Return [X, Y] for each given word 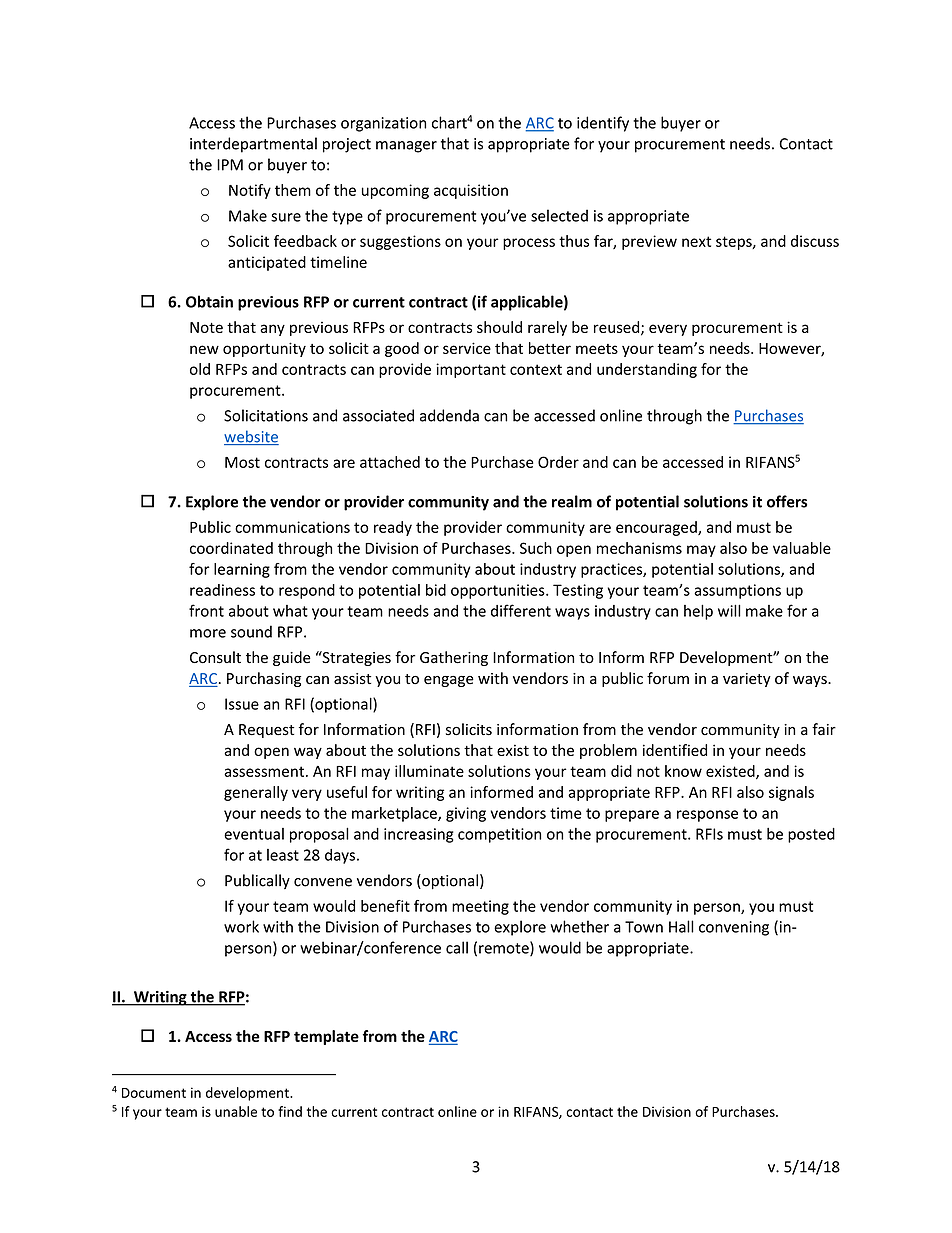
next [696, 241]
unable [236, 1111]
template [326, 1037]
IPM [230, 165]
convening [734, 928]
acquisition [471, 191]
